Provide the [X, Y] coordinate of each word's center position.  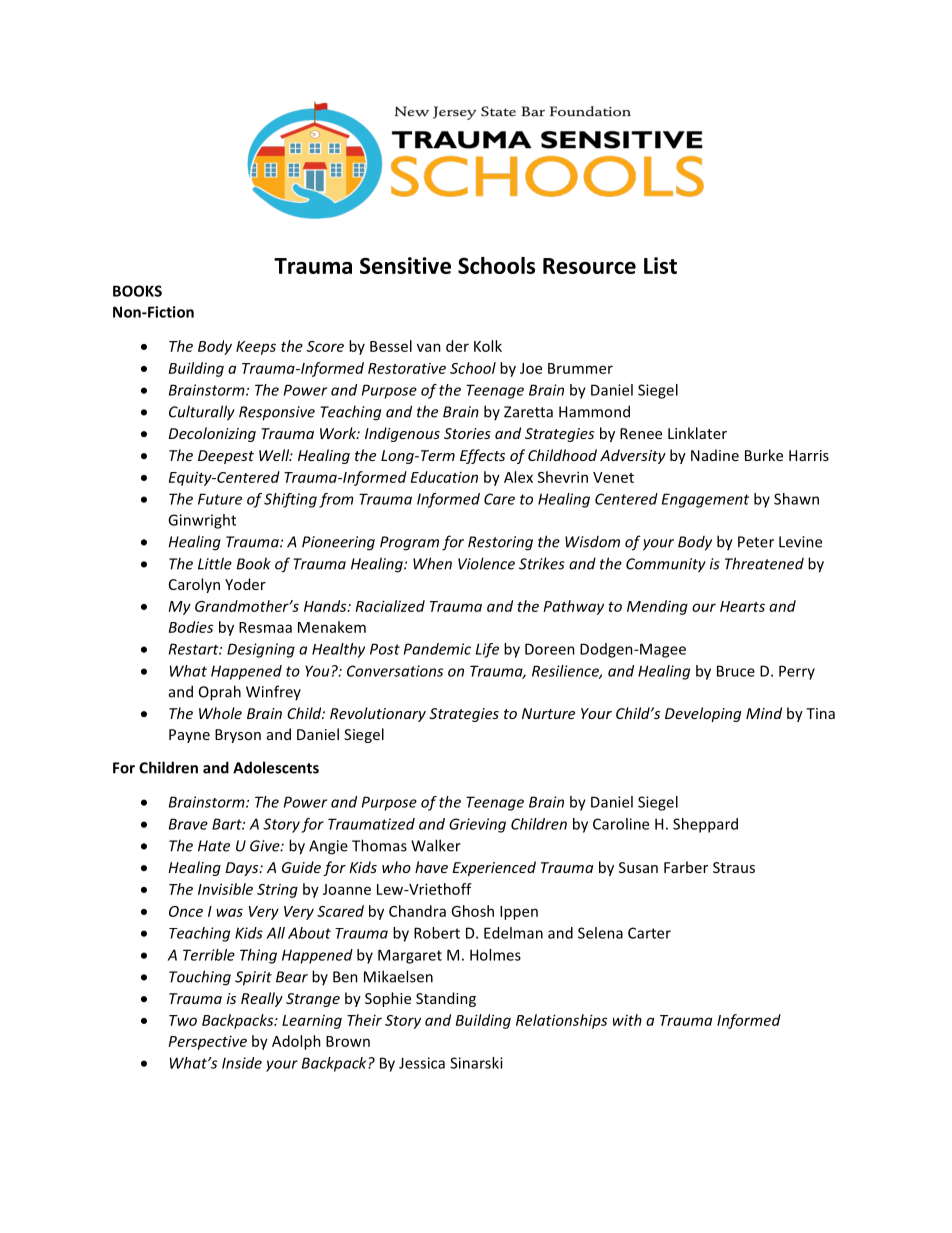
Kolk [488, 346]
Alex [518, 477]
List [660, 265]
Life [487, 650]
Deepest [226, 457]
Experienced [494, 868]
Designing [261, 650]
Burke [764, 455]
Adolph [296, 1042]
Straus [734, 867]
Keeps [256, 348]
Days [243, 869]
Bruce [736, 671]
